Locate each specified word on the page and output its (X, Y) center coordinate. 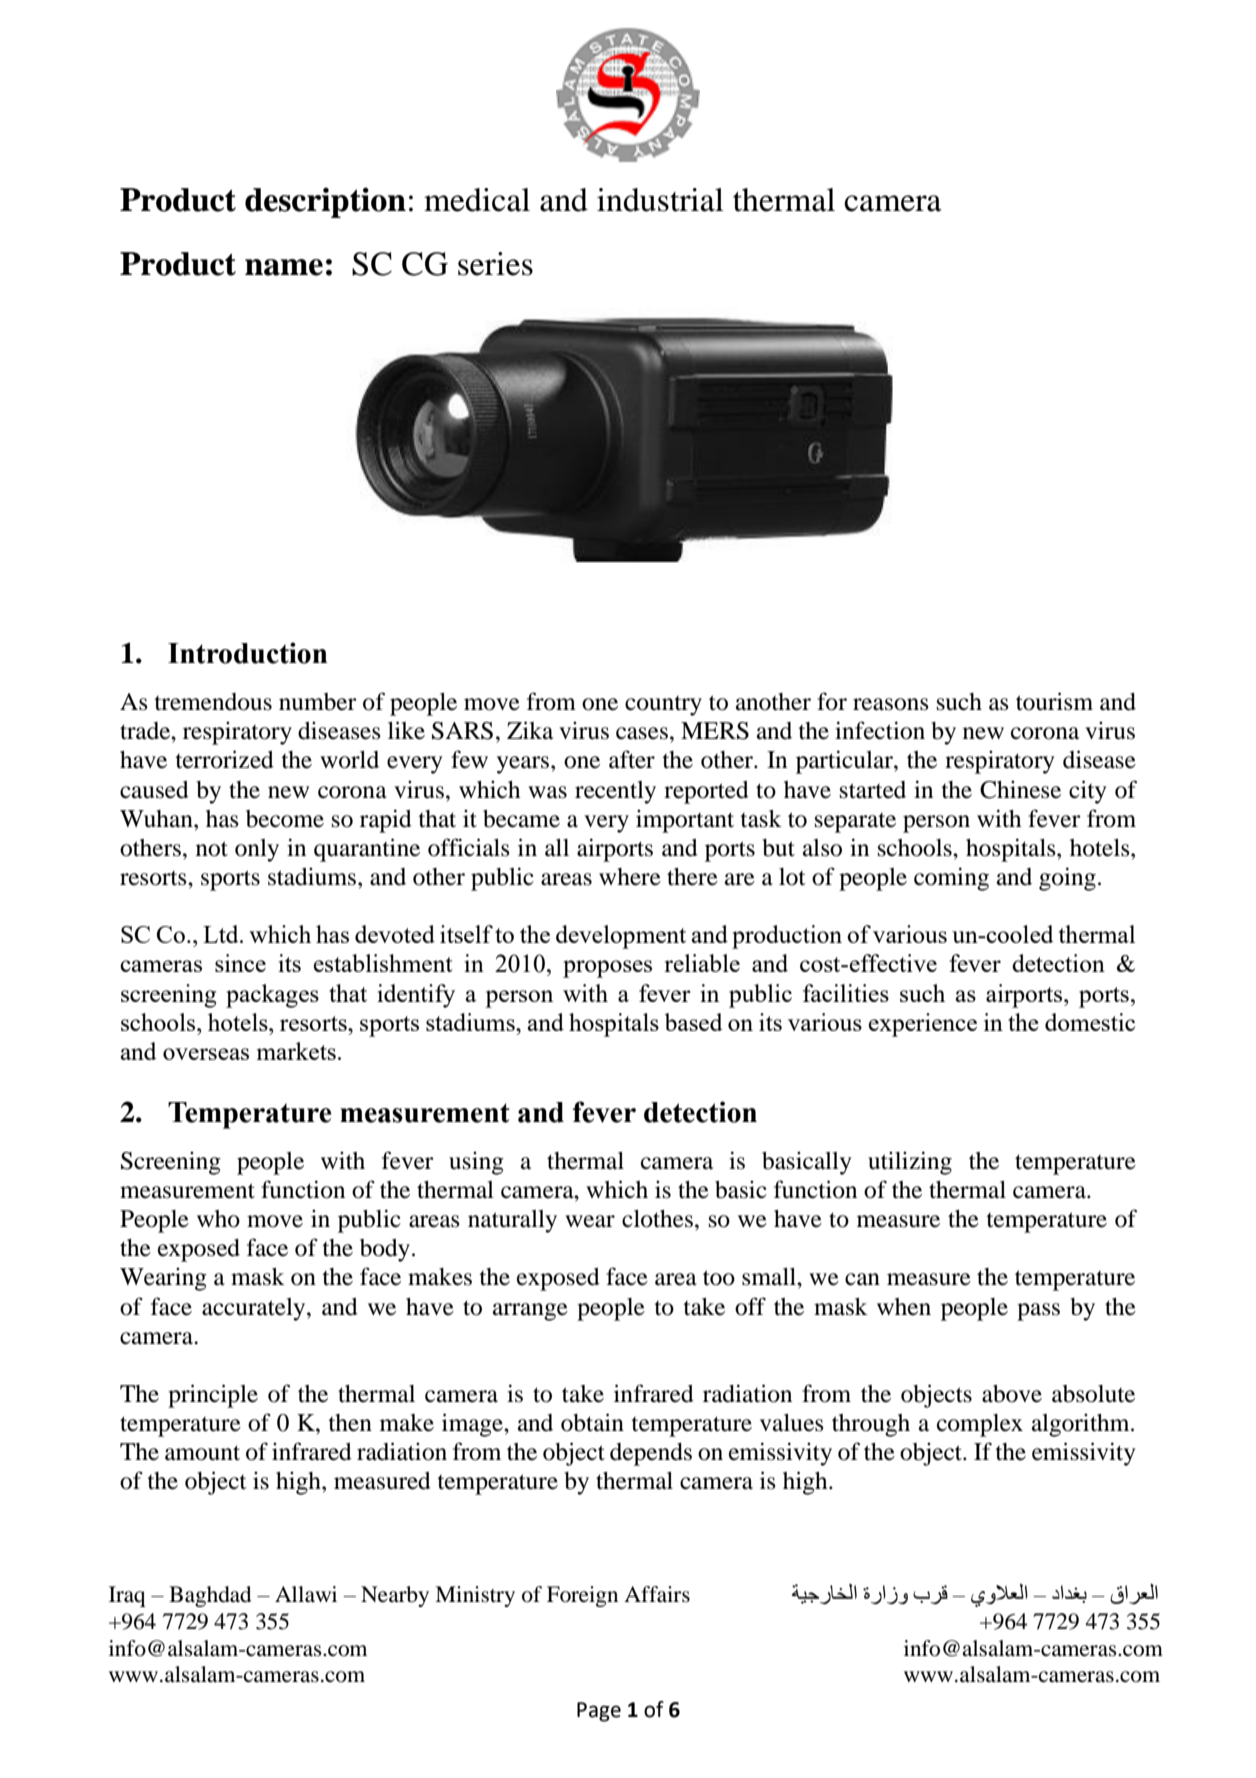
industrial (660, 200)
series (495, 264)
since (240, 963)
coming (951, 879)
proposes (607, 969)
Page (599, 1712)
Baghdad (210, 1596)
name (284, 267)
